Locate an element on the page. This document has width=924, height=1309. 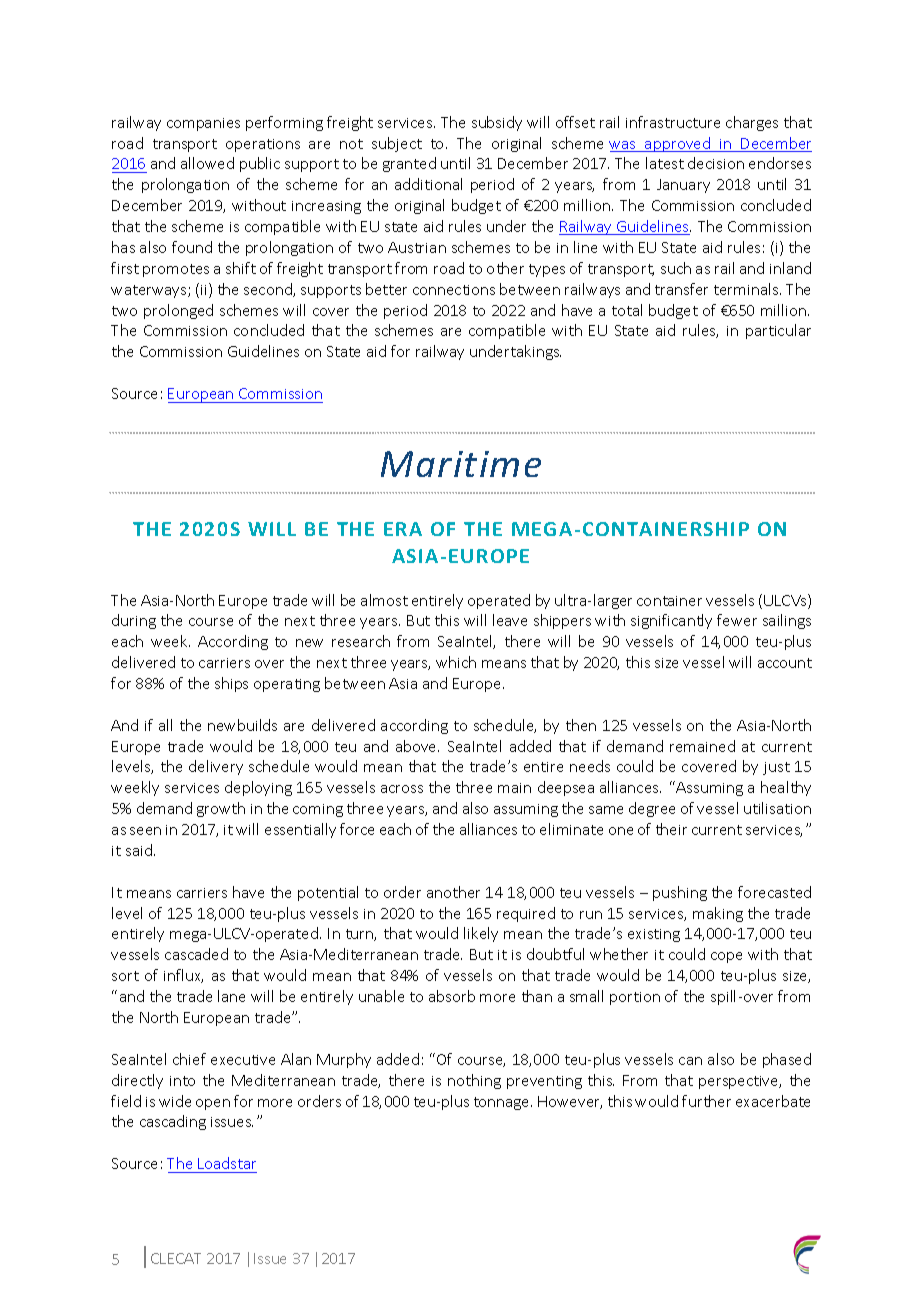
leave is located at coordinates (510, 620).
